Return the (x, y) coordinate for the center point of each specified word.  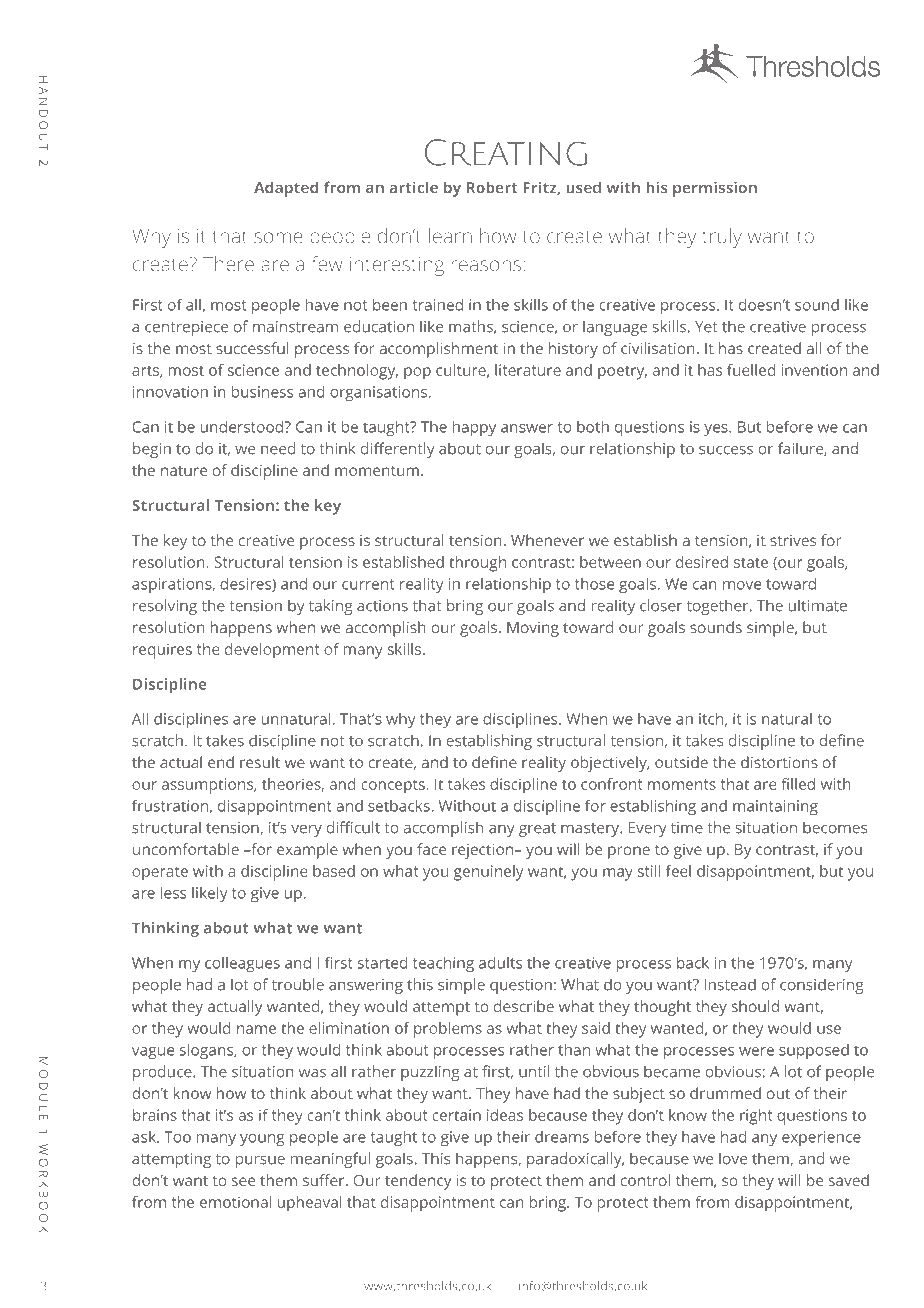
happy (474, 428)
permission (715, 189)
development (272, 651)
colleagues (242, 964)
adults (500, 963)
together (719, 607)
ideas (505, 1115)
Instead (730, 984)
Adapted (286, 189)
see (243, 1181)
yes (717, 430)
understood (243, 427)
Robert (492, 187)
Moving (533, 629)
